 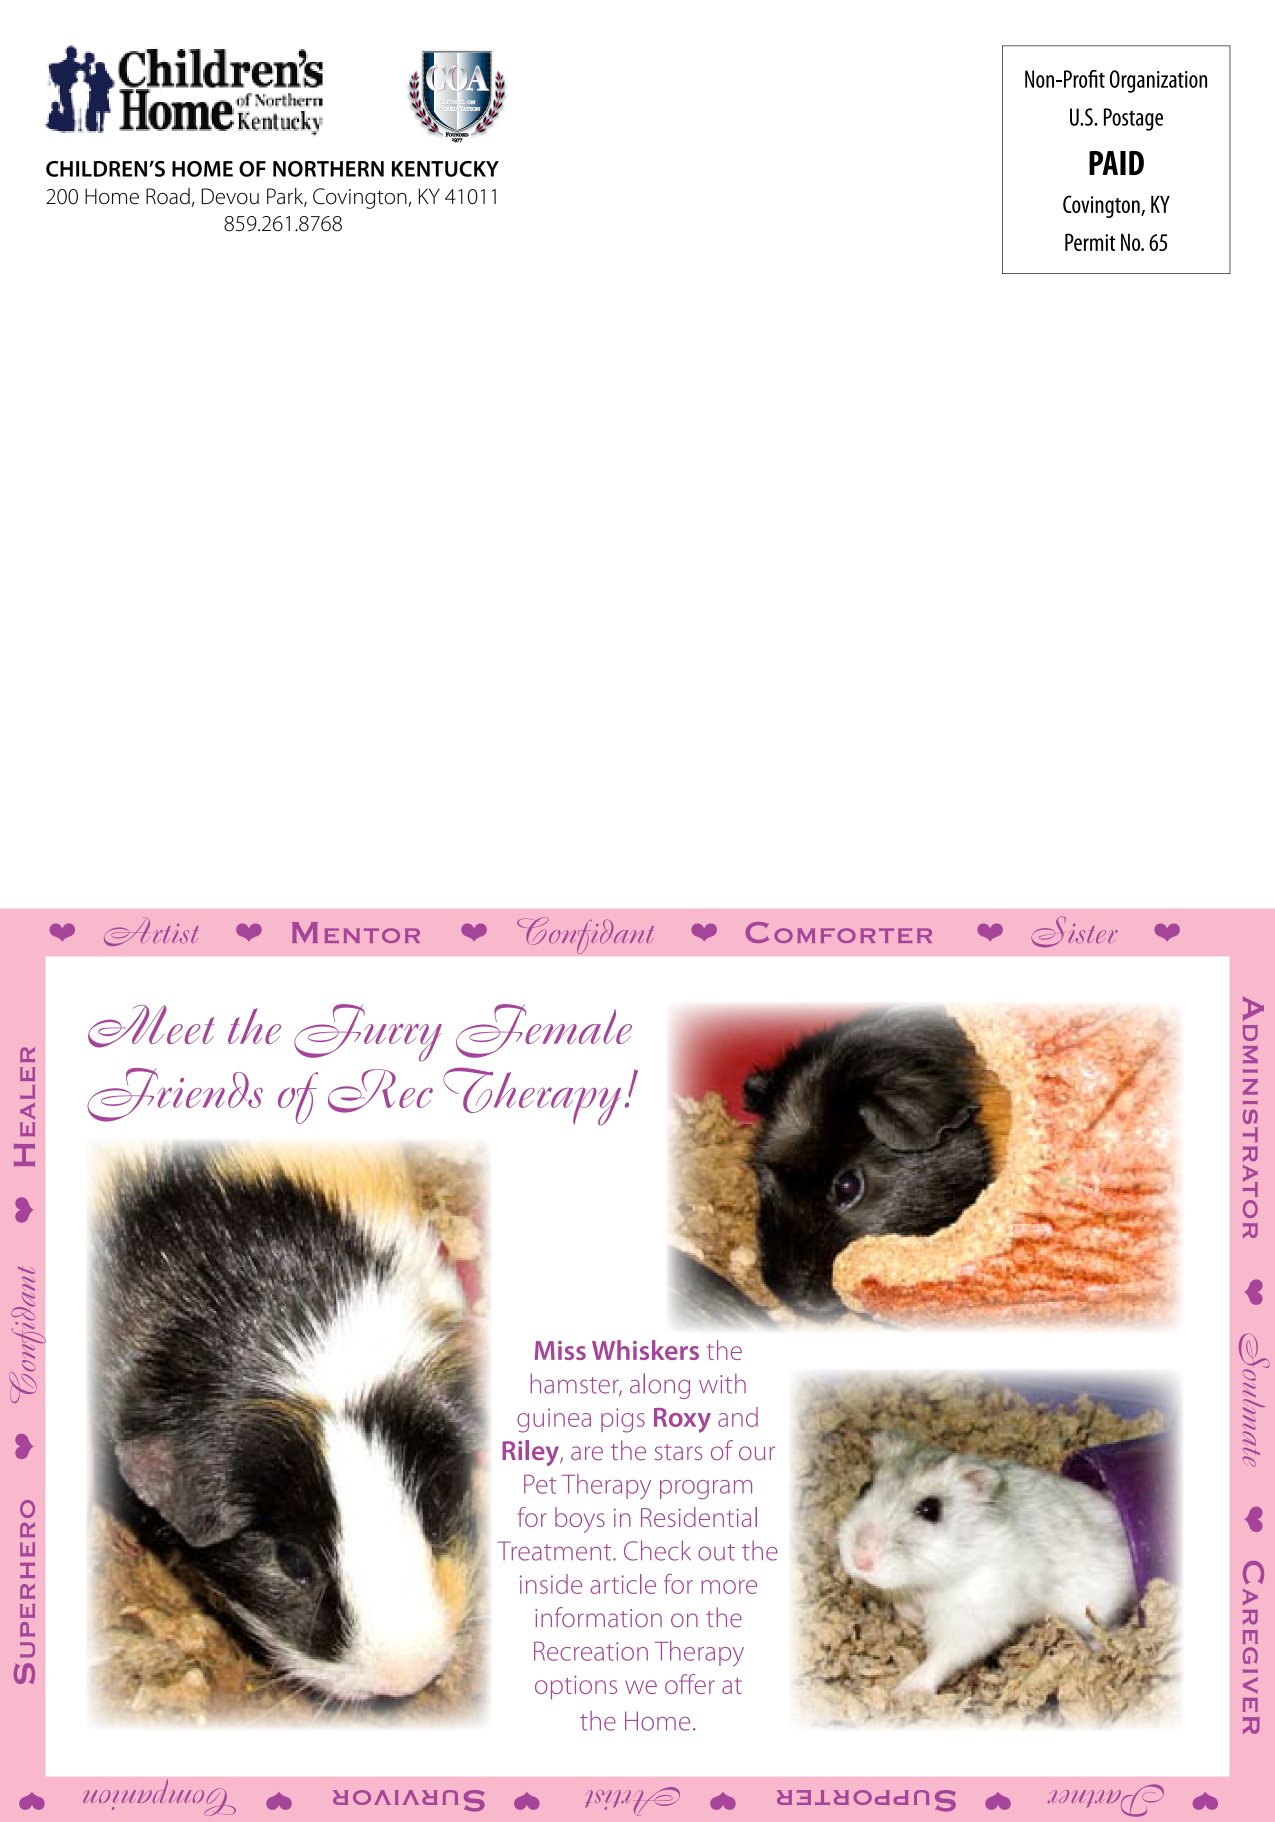 What do you see at coordinates (544, 1031) in the page?
I see `Female` at bounding box center [544, 1031].
